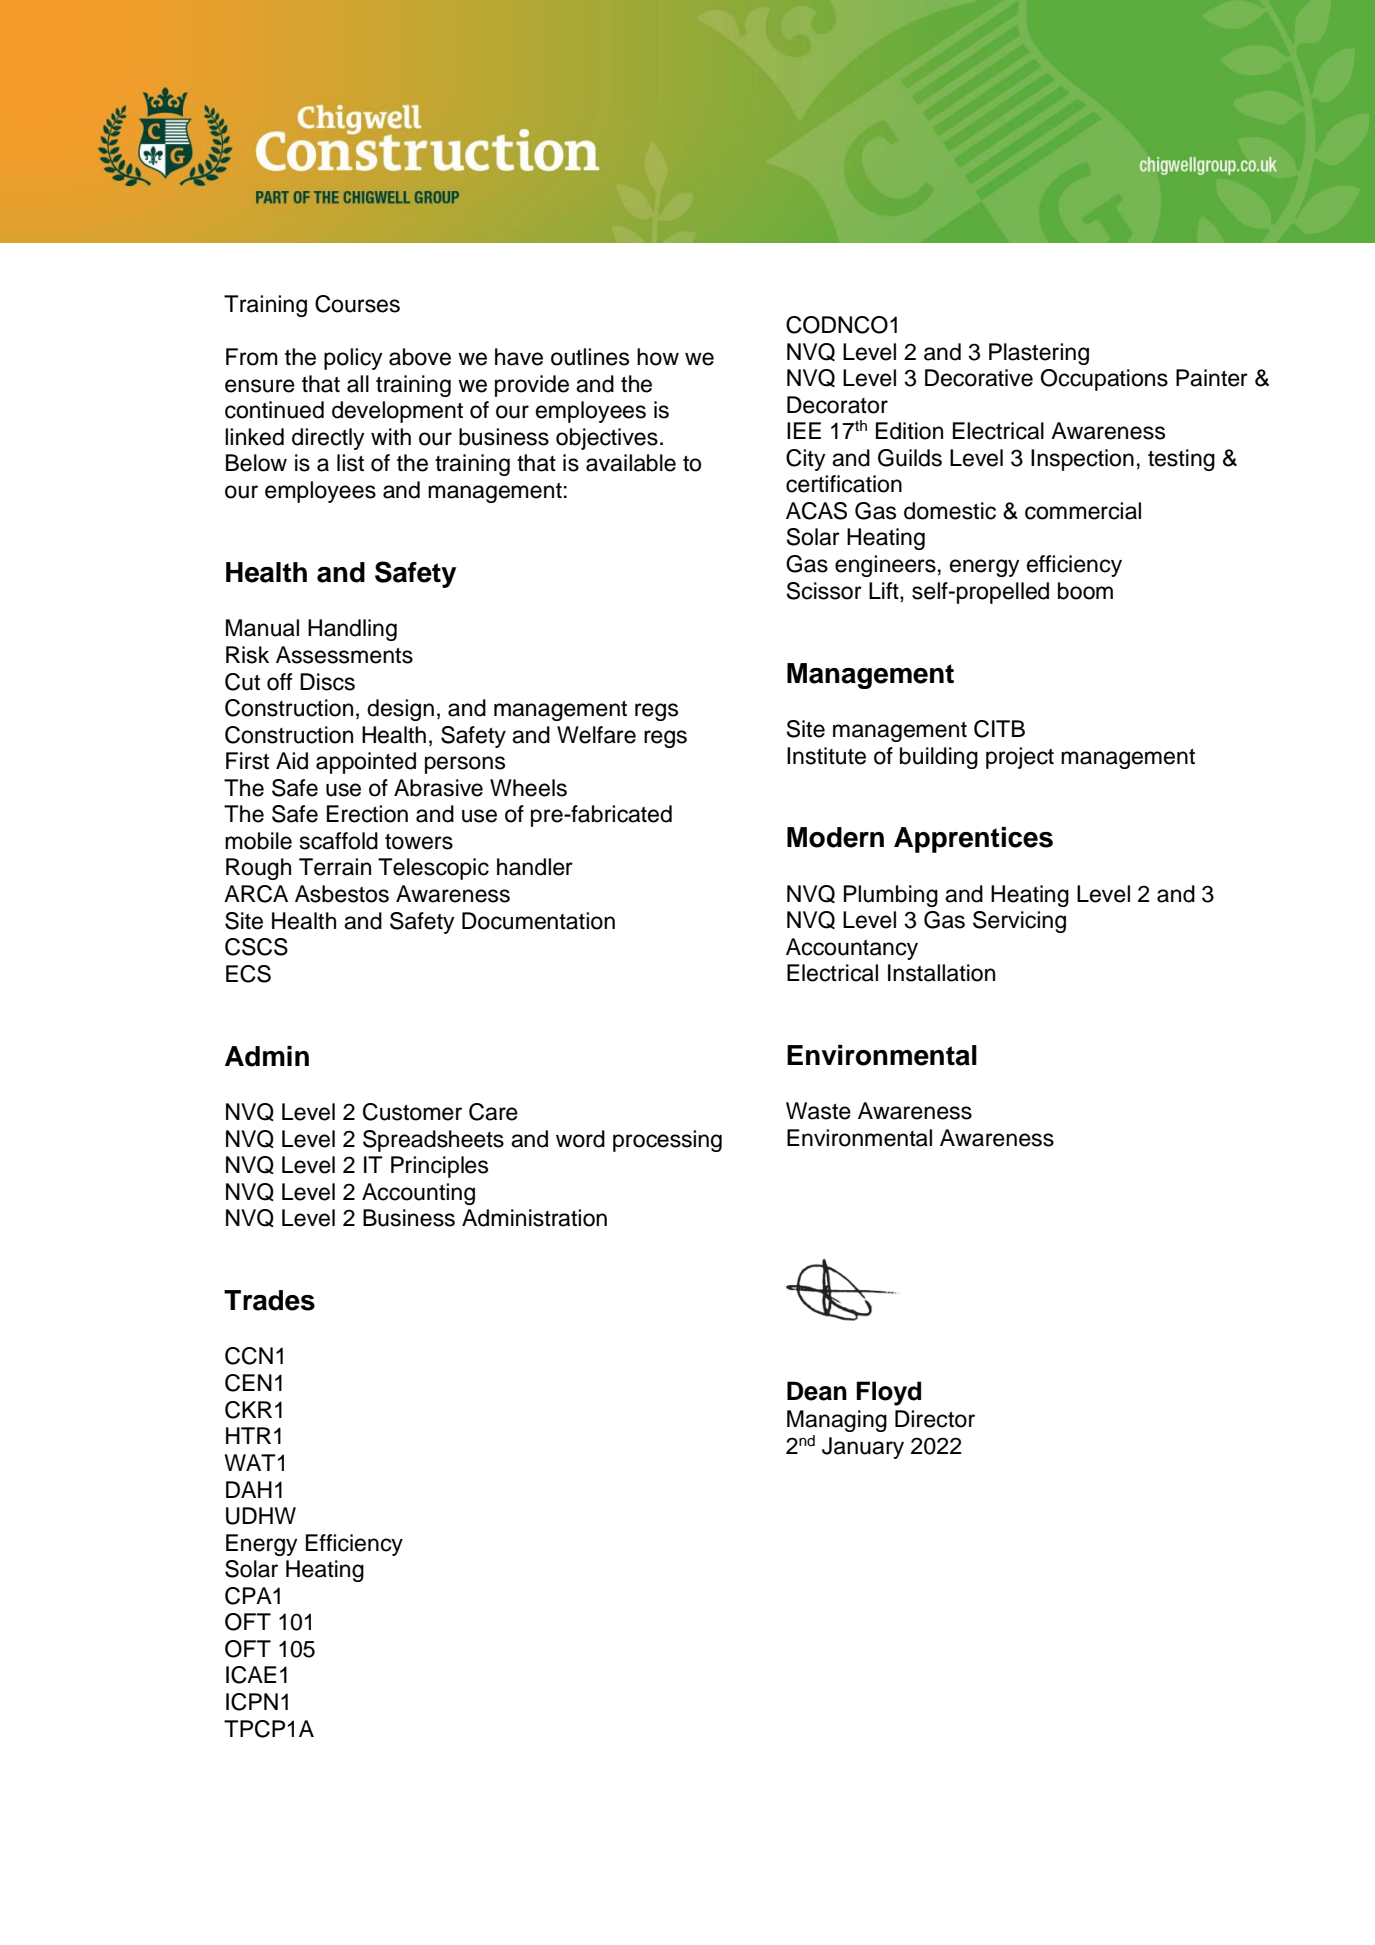 This screenshot has width=1375, height=1945. What do you see at coordinates (353, 359) in the screenshot?
I see `policy` at bounding box center [353, 359].
